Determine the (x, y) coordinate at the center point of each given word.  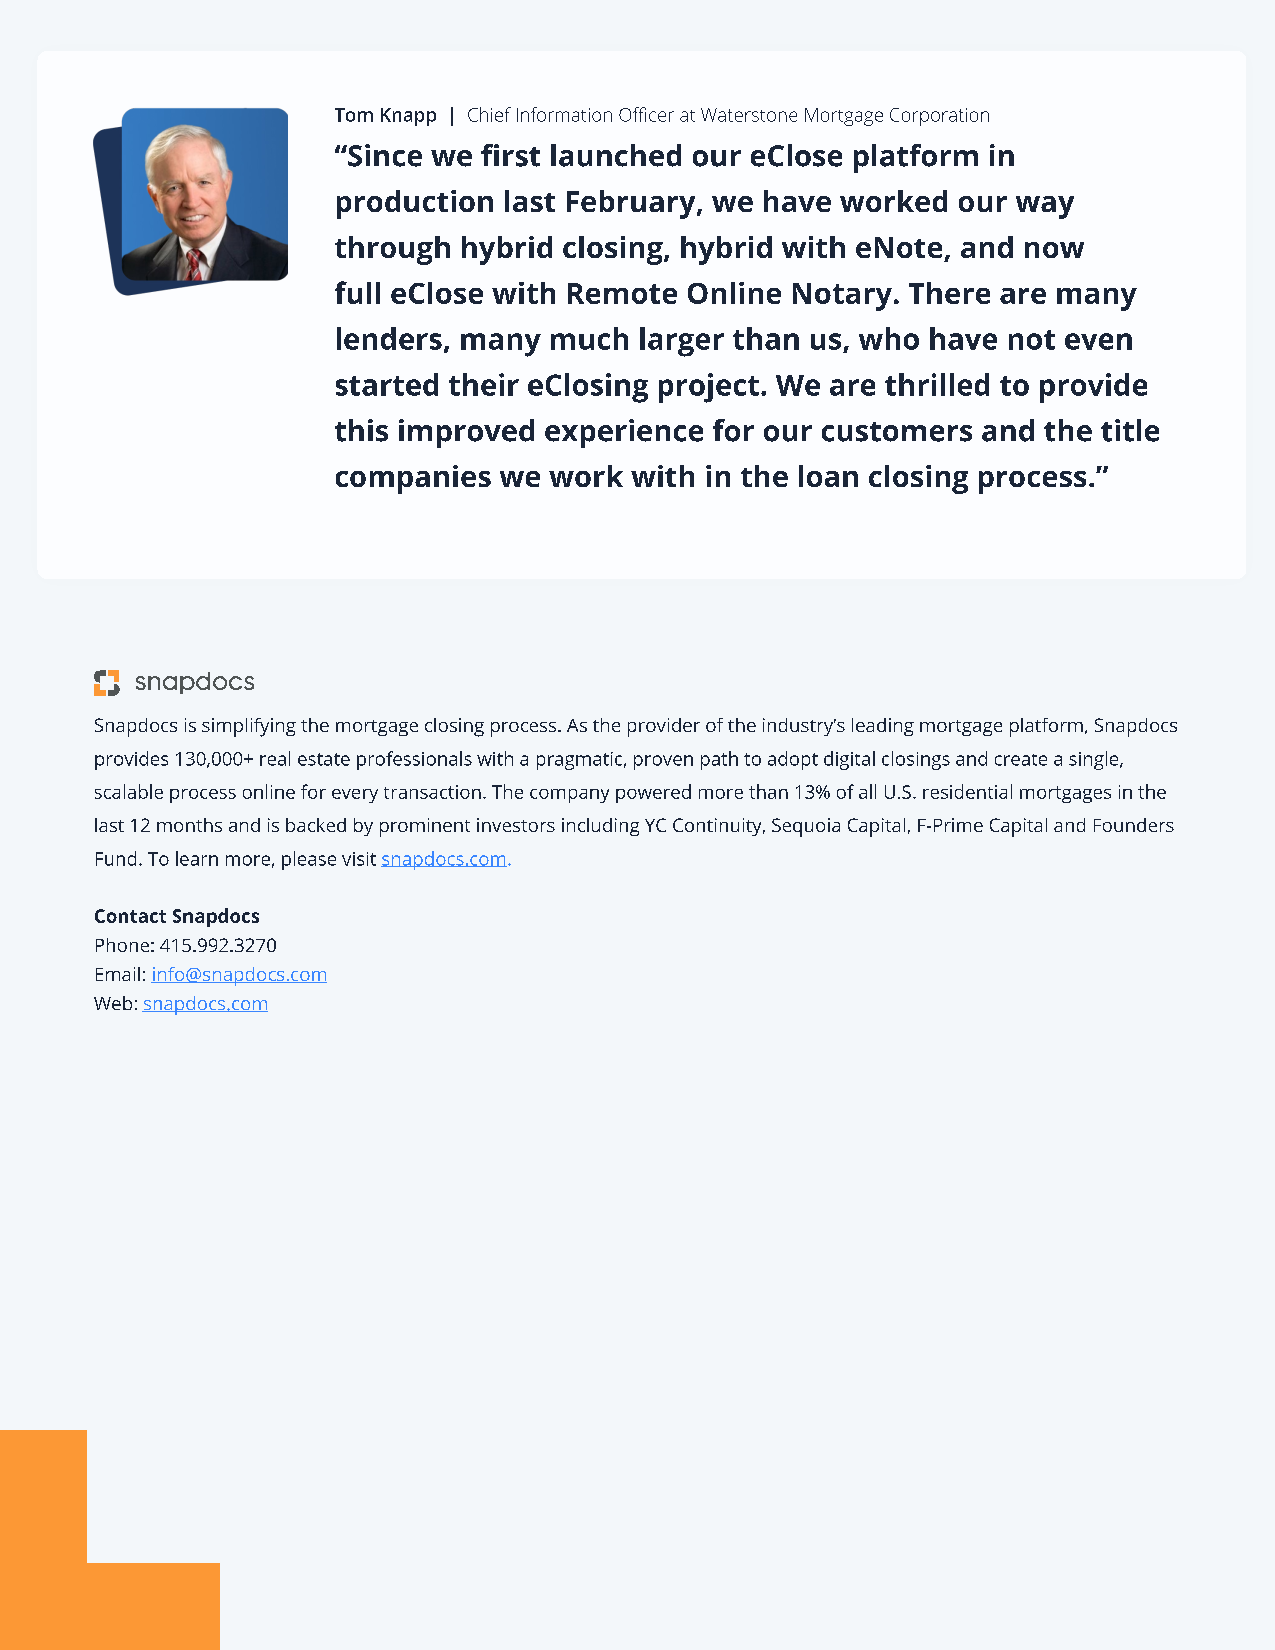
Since (384, 155)
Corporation (939, 117)
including (600, 827)
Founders (1134, 825)
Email (118, 974)
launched (616, 155)
